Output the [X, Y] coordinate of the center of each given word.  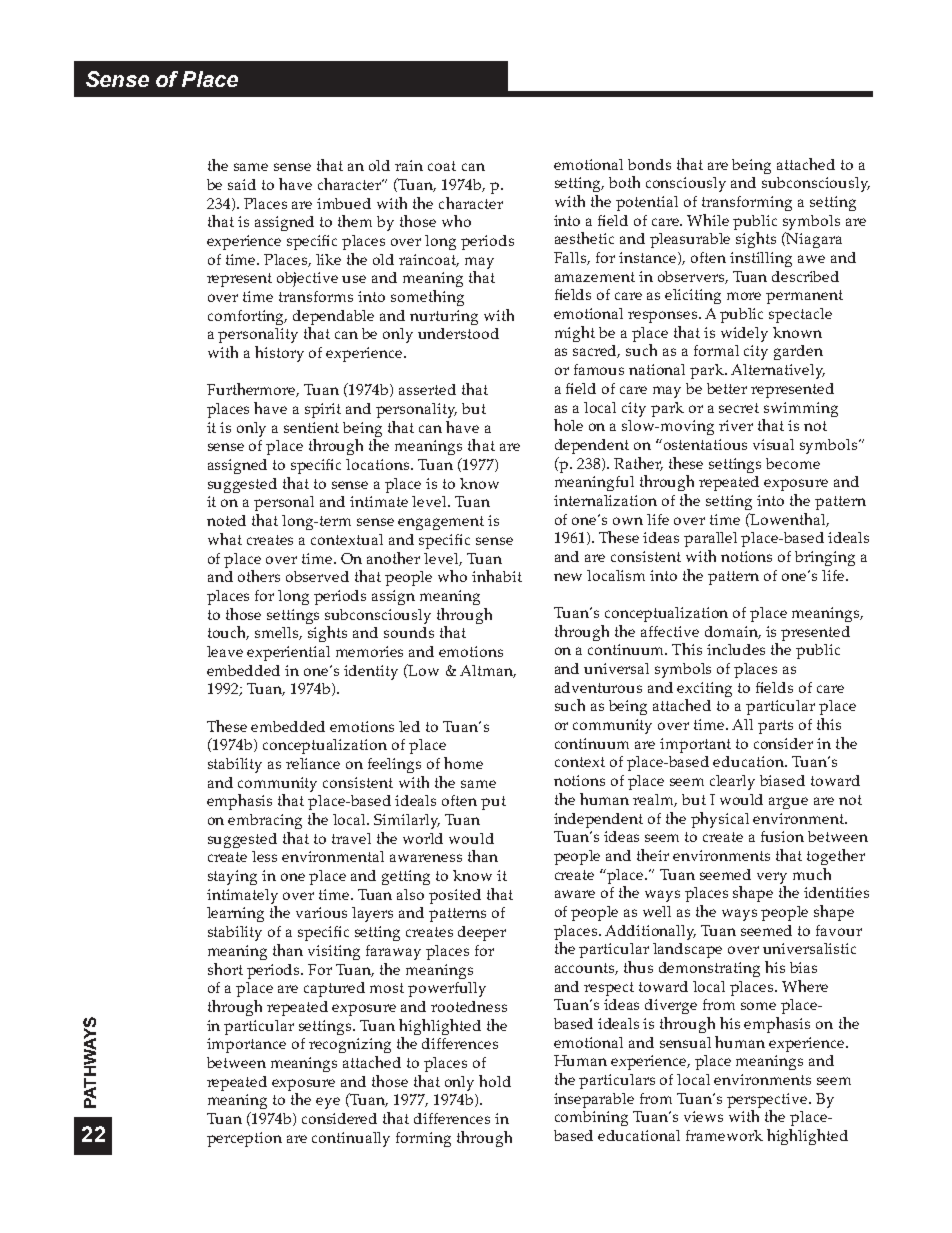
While [708, 220]
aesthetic [584, 238]
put [493, 803]
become [793, 463]
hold [495, 1081]
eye [328, 1103]
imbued [344, 203]
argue [788, 803]
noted [226, 520]
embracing [265, 821]
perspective [768, 1100]
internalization [605, 500]
